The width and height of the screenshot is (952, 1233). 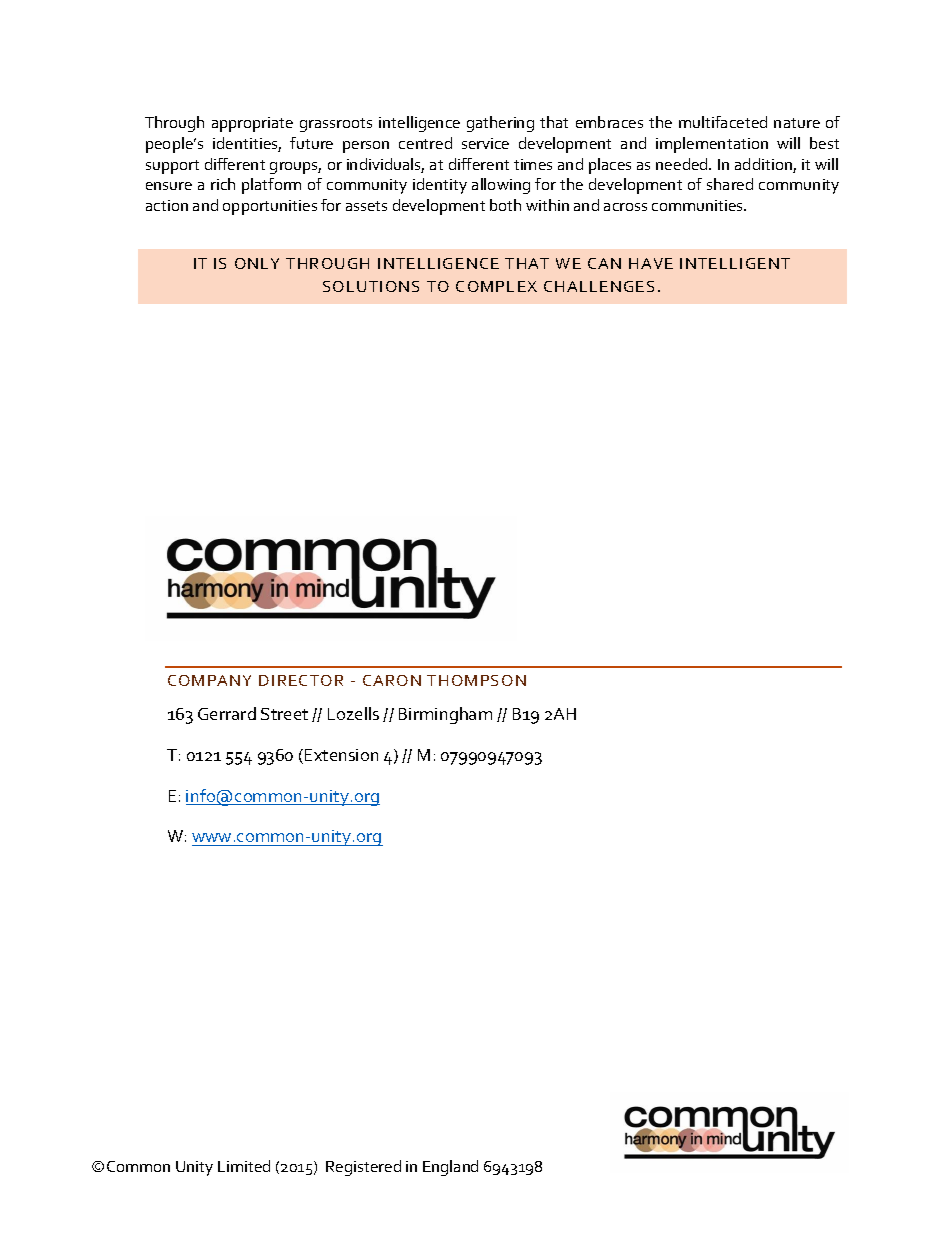 I want to click on Birmingham, so click(x=445, y=715).
